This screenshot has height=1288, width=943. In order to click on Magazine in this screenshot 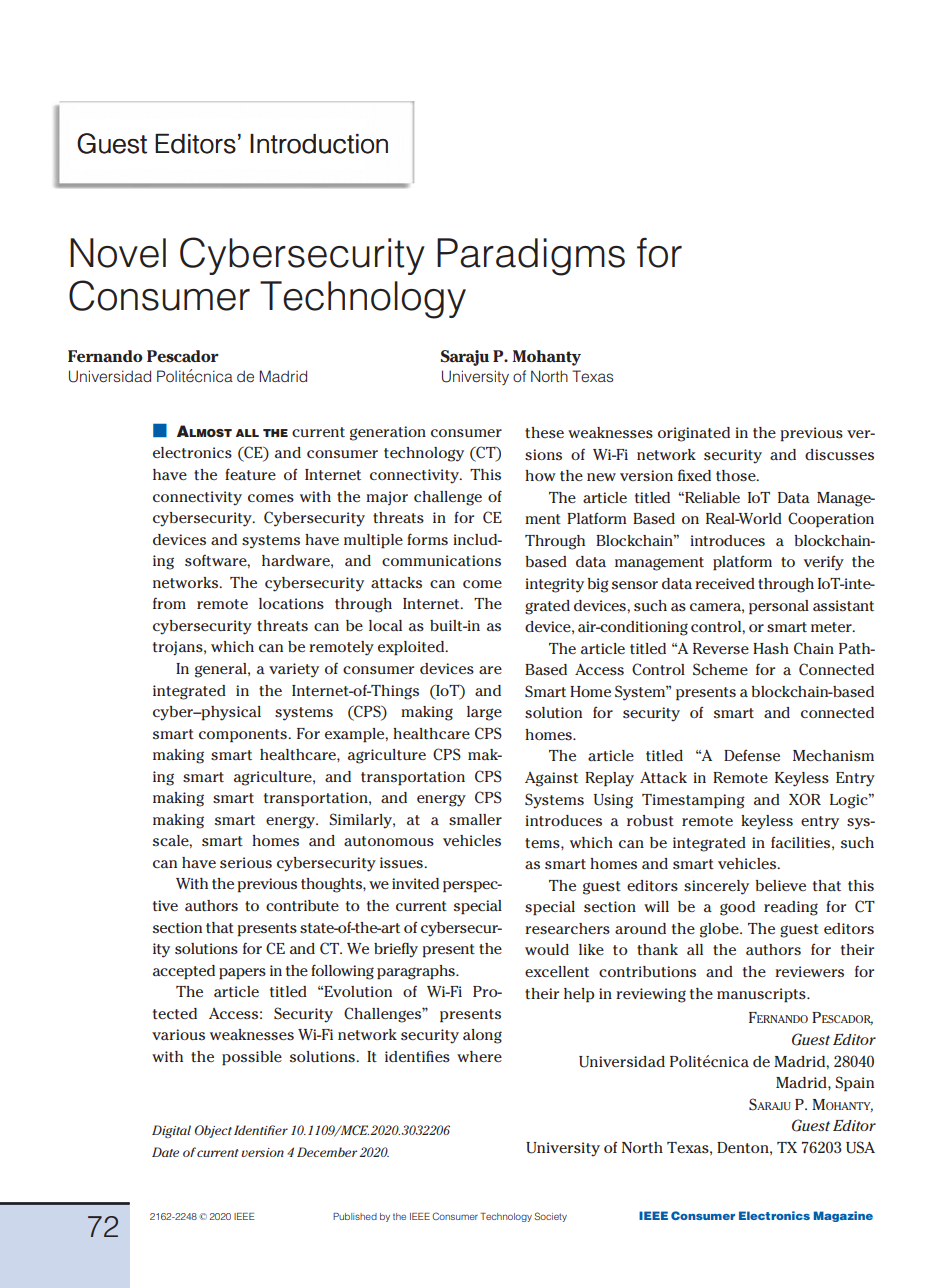, I will do `click(843, 1216)`.
